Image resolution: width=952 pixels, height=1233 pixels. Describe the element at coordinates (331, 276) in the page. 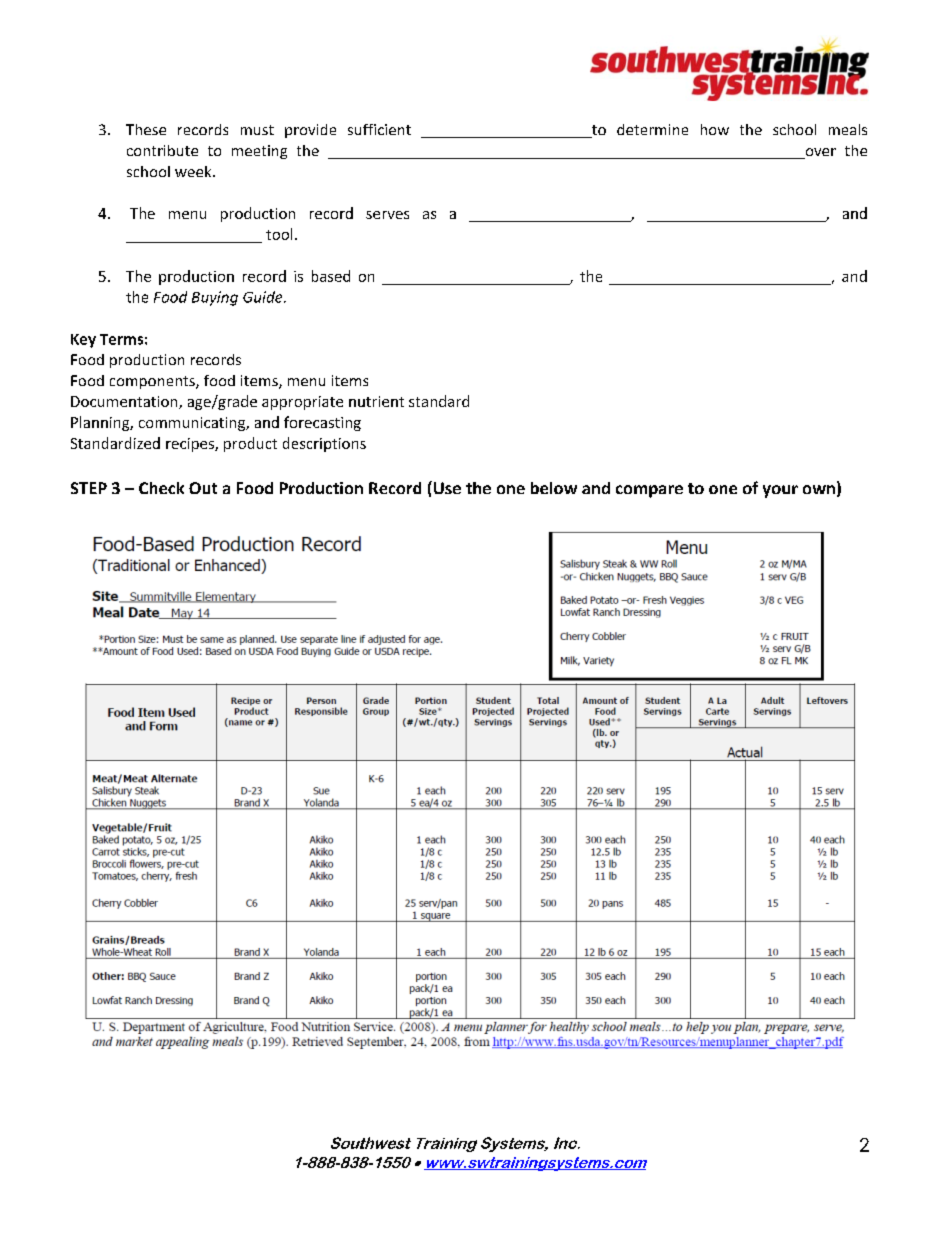

I see `based` at that location.
